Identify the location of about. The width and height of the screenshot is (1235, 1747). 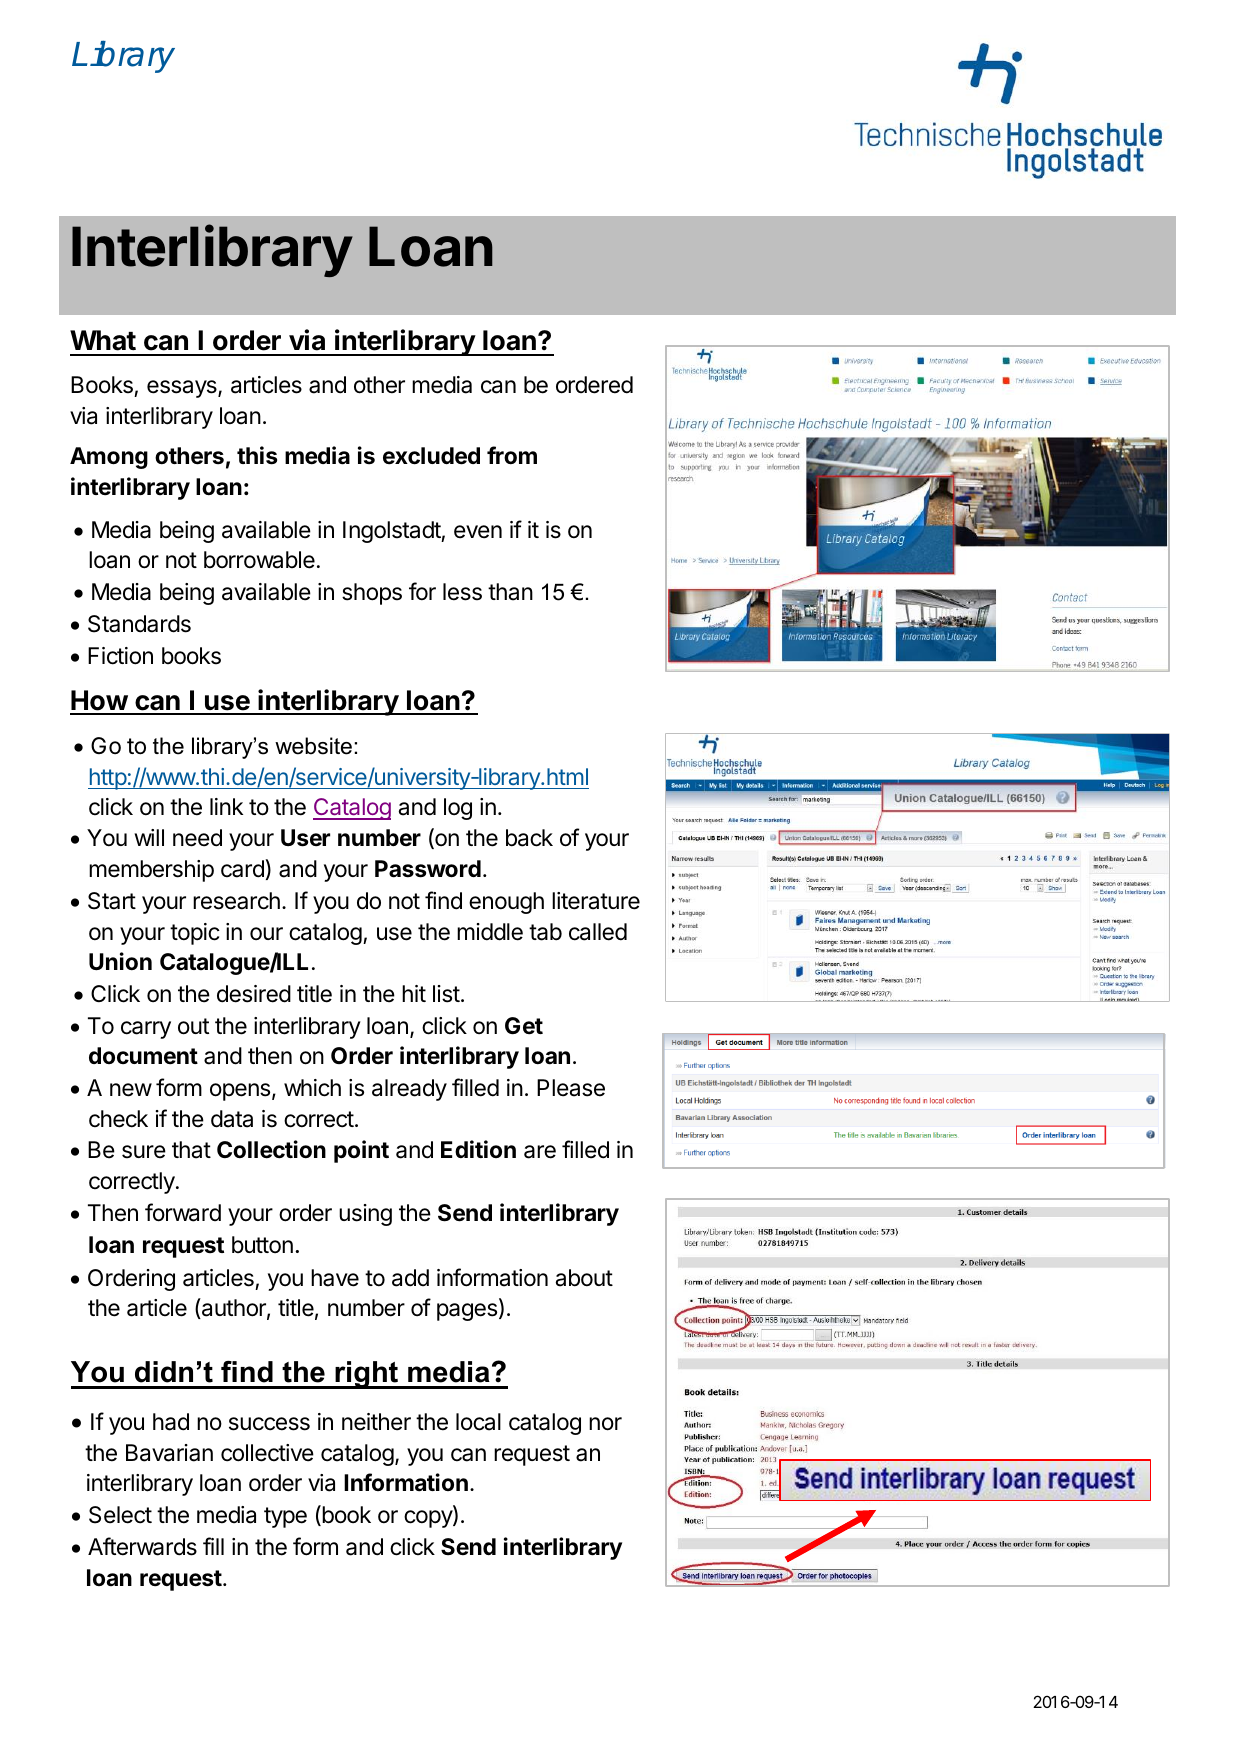
(584, 1278).
